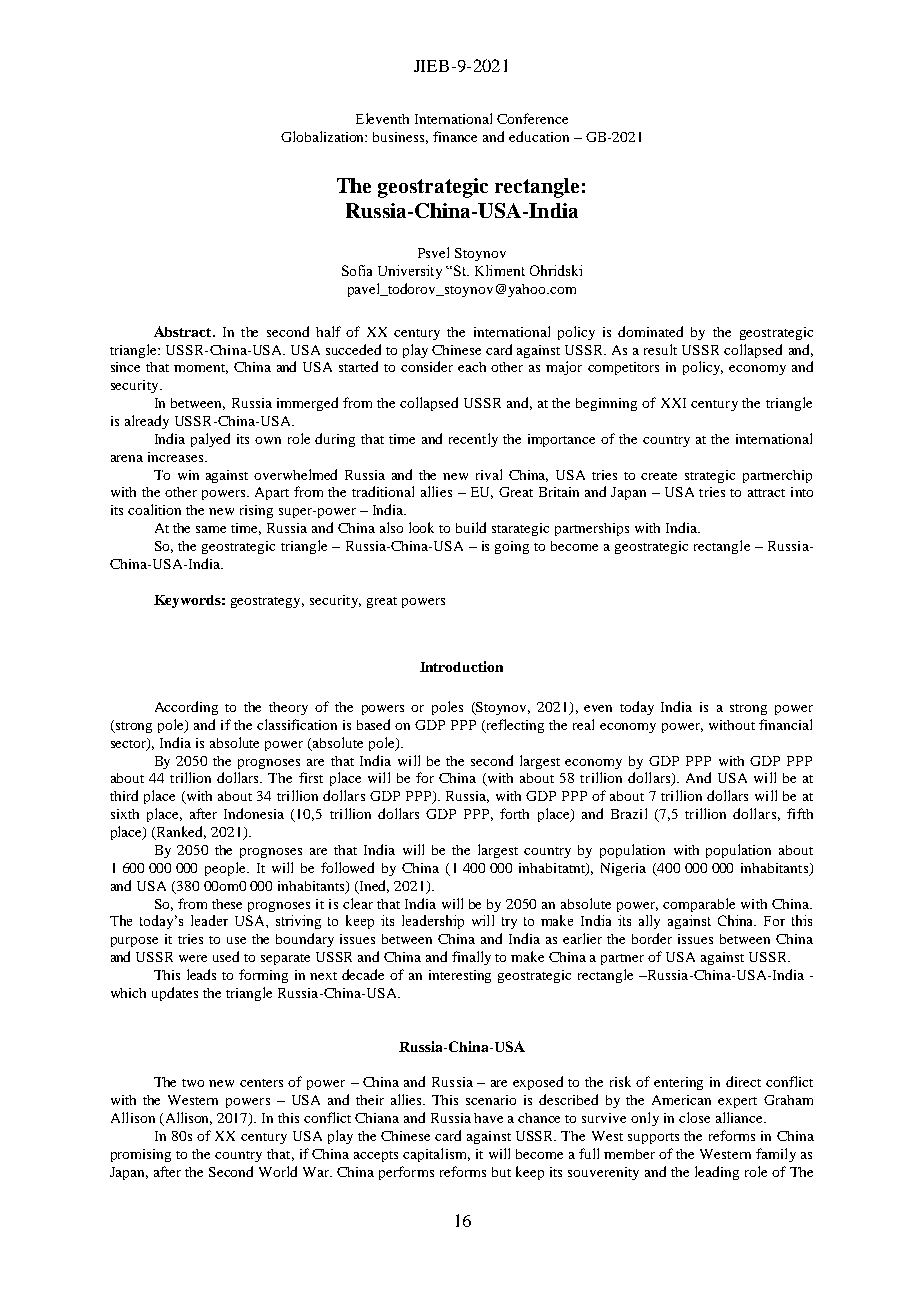 This screenshot has height=1308, width=924. I want to click on result, so click(660, 349).
